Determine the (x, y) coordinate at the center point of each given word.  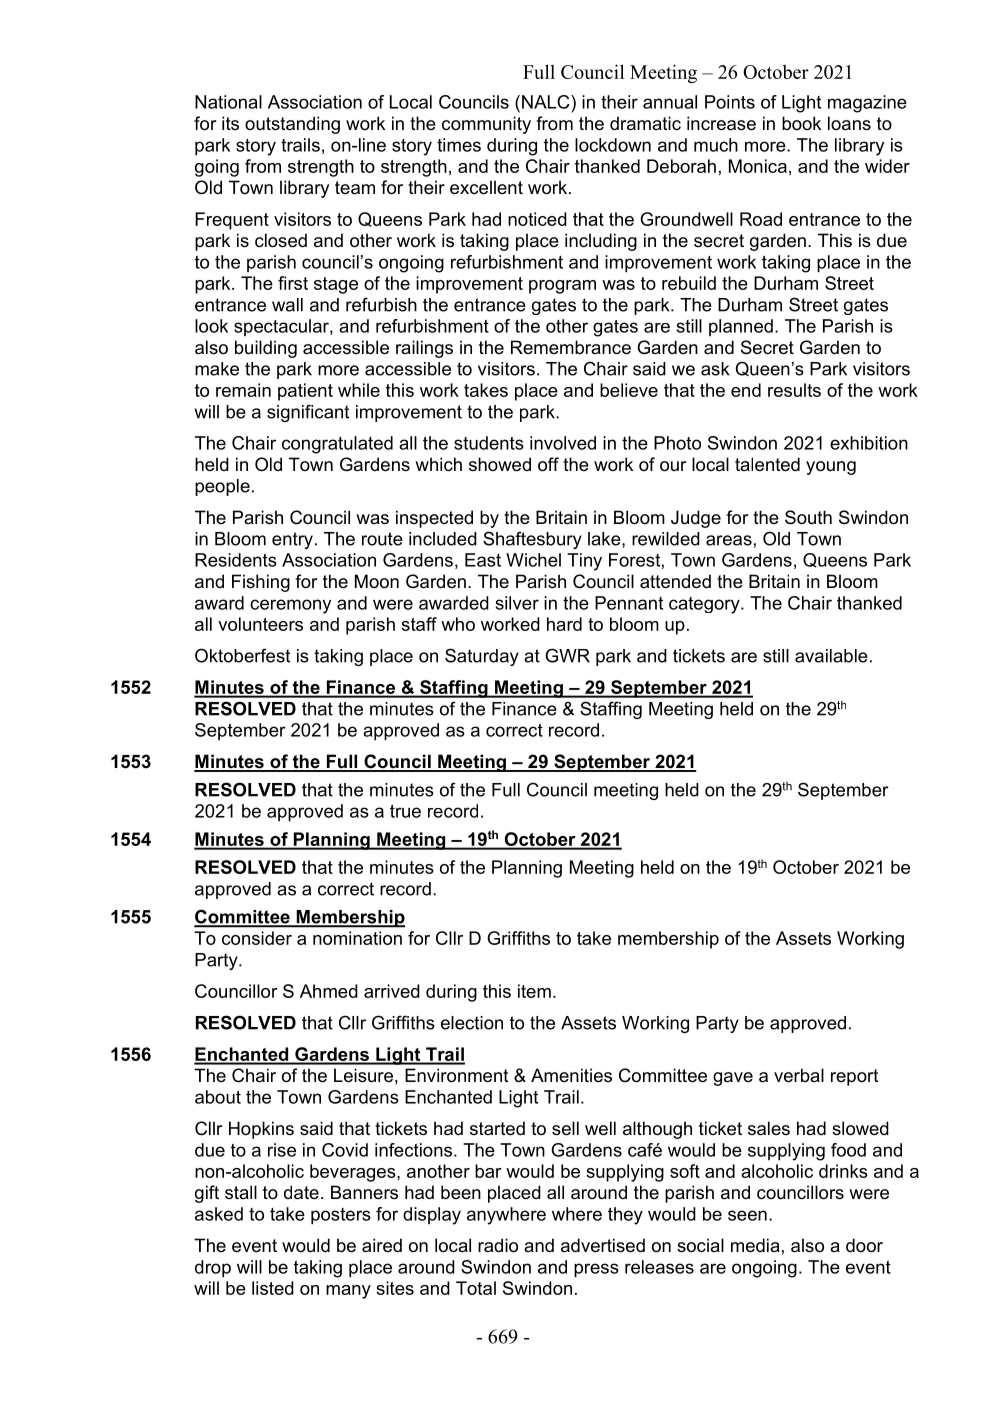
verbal (799, 1075)
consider (257, 938)
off (548, 464)
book (801, 123)
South (808, 517)
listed (273, 1288)
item (534, 991)
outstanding (292, 125)
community (486, 125)
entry (292, 540)
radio (498, 1245)
